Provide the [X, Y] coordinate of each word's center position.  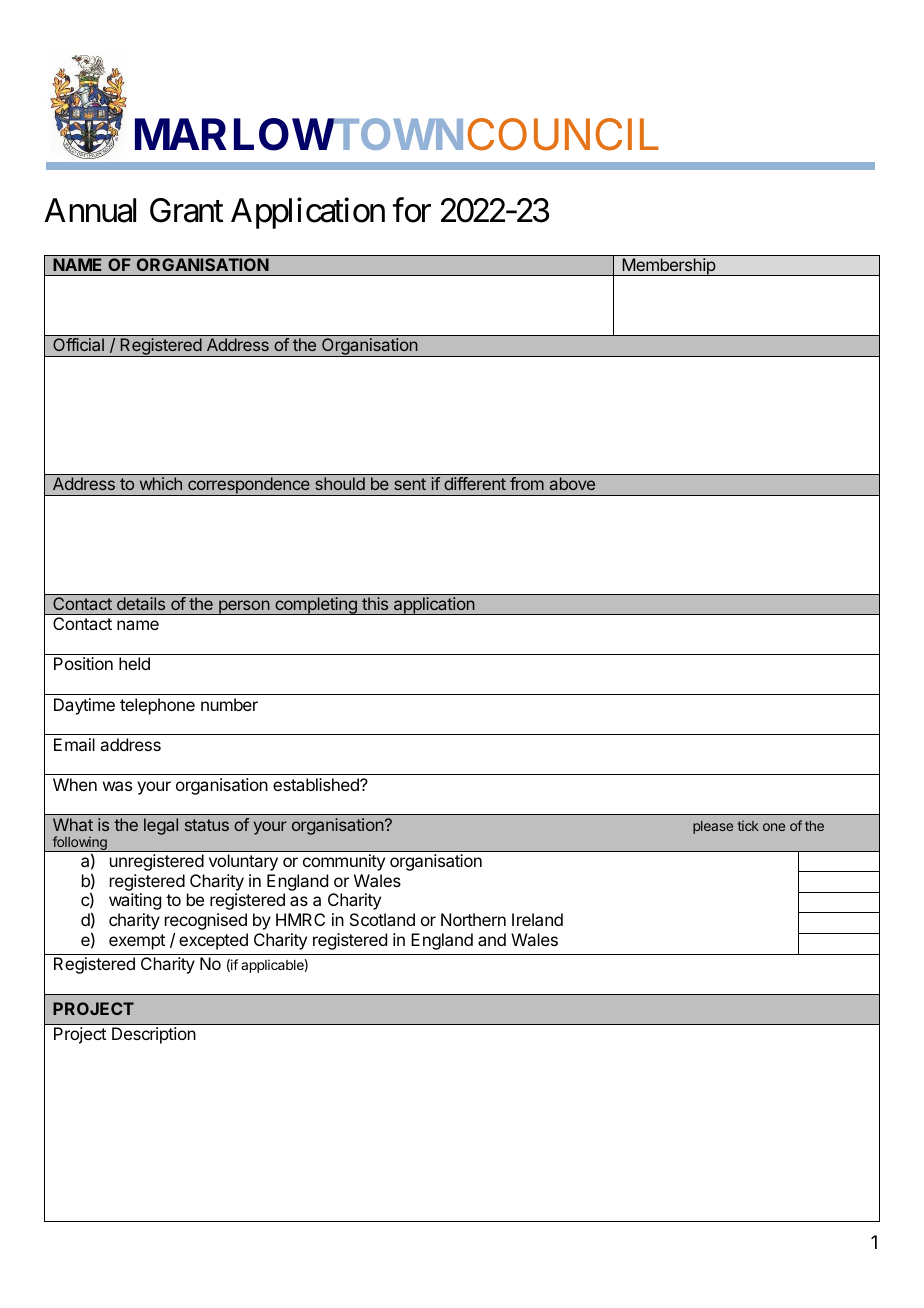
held [134, 663]
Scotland [382, 919]
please [713, 827]
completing [316, 606]
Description [154, 1035]
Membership [668, 267]
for [412, 210]
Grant [186, 210]
